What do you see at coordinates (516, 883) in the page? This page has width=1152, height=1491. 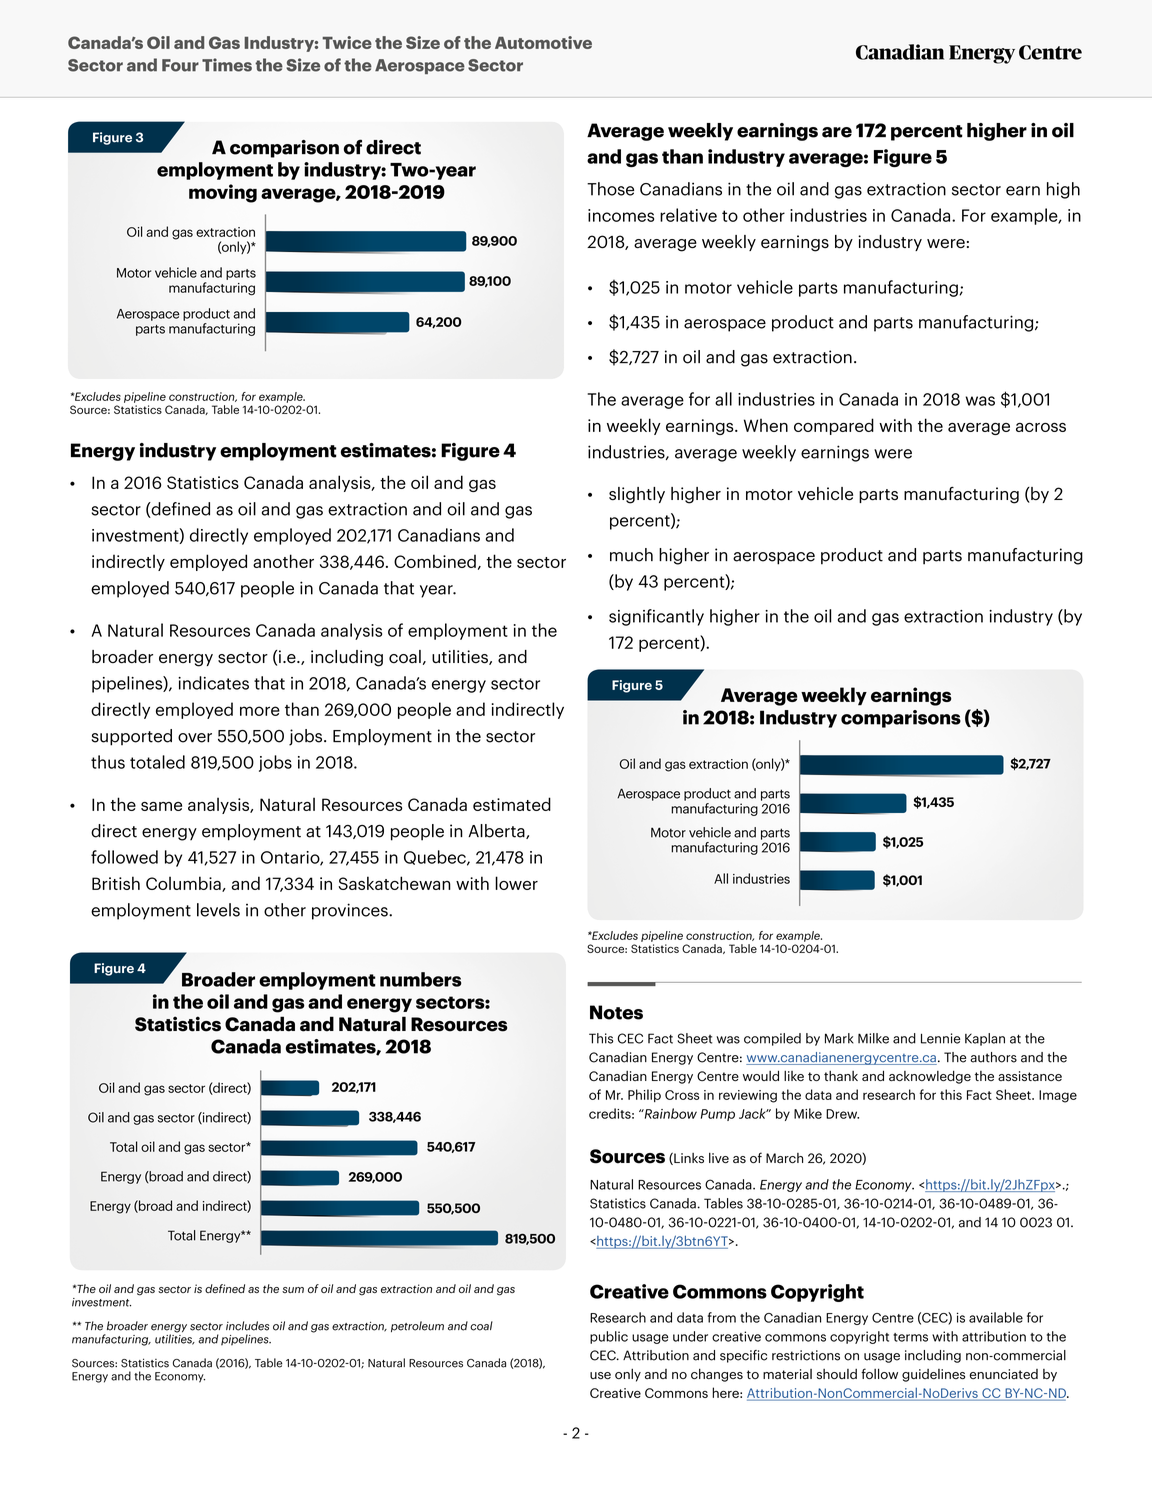 I see `lower` at bounding box center [516, 883].
